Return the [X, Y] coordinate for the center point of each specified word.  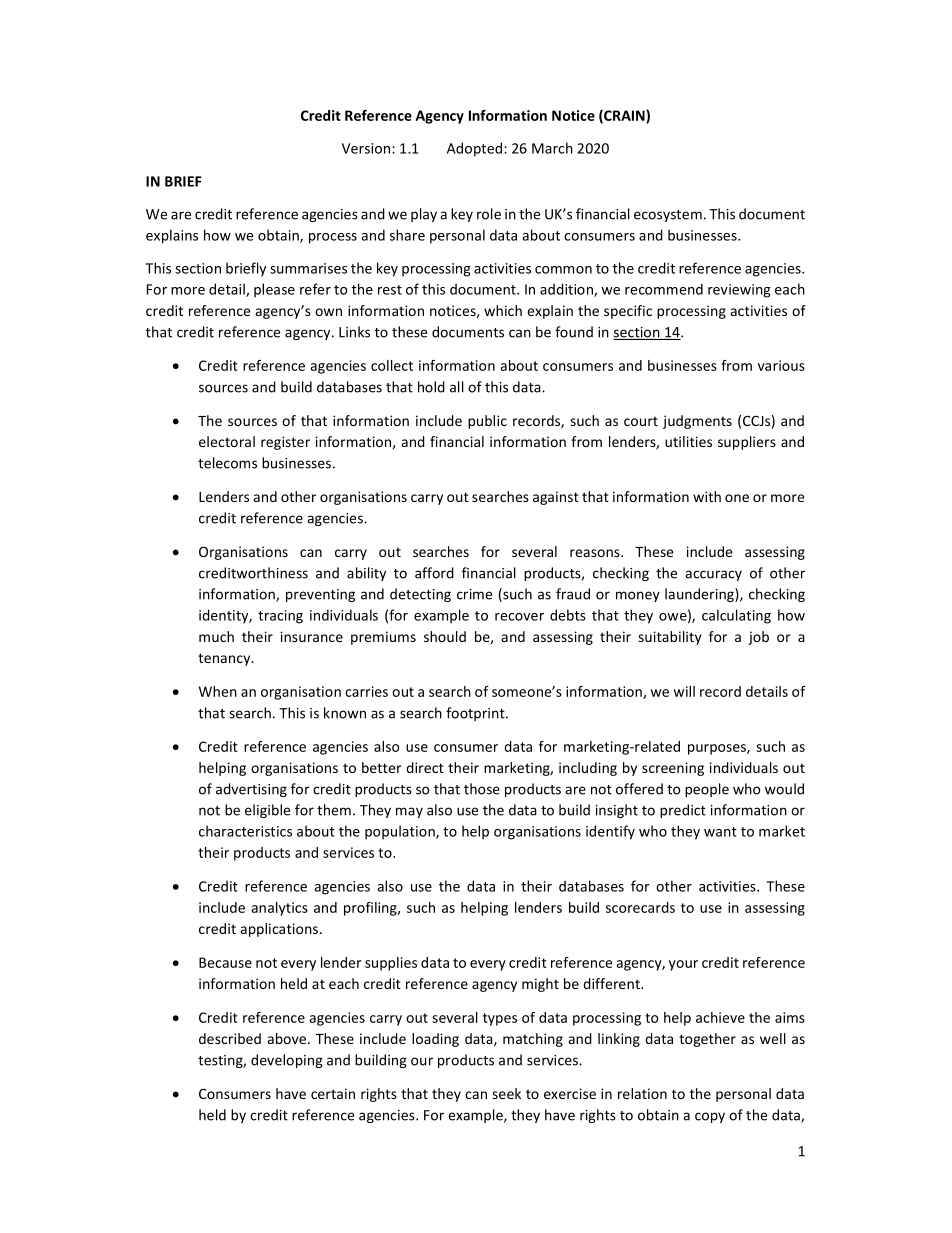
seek [506, 1093]
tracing [280, 617]
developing [287, 1061]
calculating [736, 616]
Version [366, 148]
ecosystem [668, 216]
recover [519, 617]
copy [710, 1117]
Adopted [476, 149]
